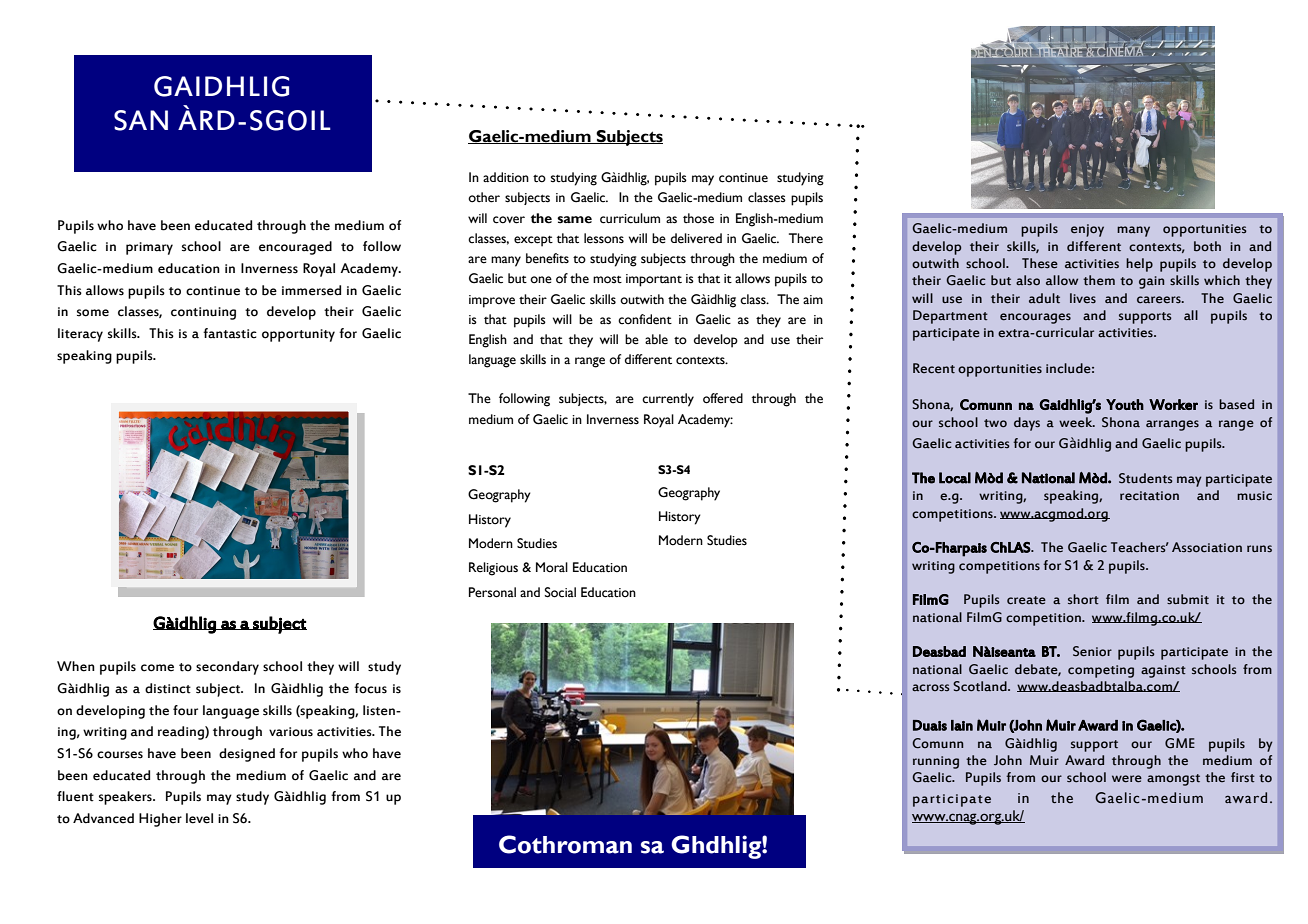 The image size is (1308, 924). Describe the element at coordinates (1087, 230) in the screenshot. I see `enjoy` at that location.
